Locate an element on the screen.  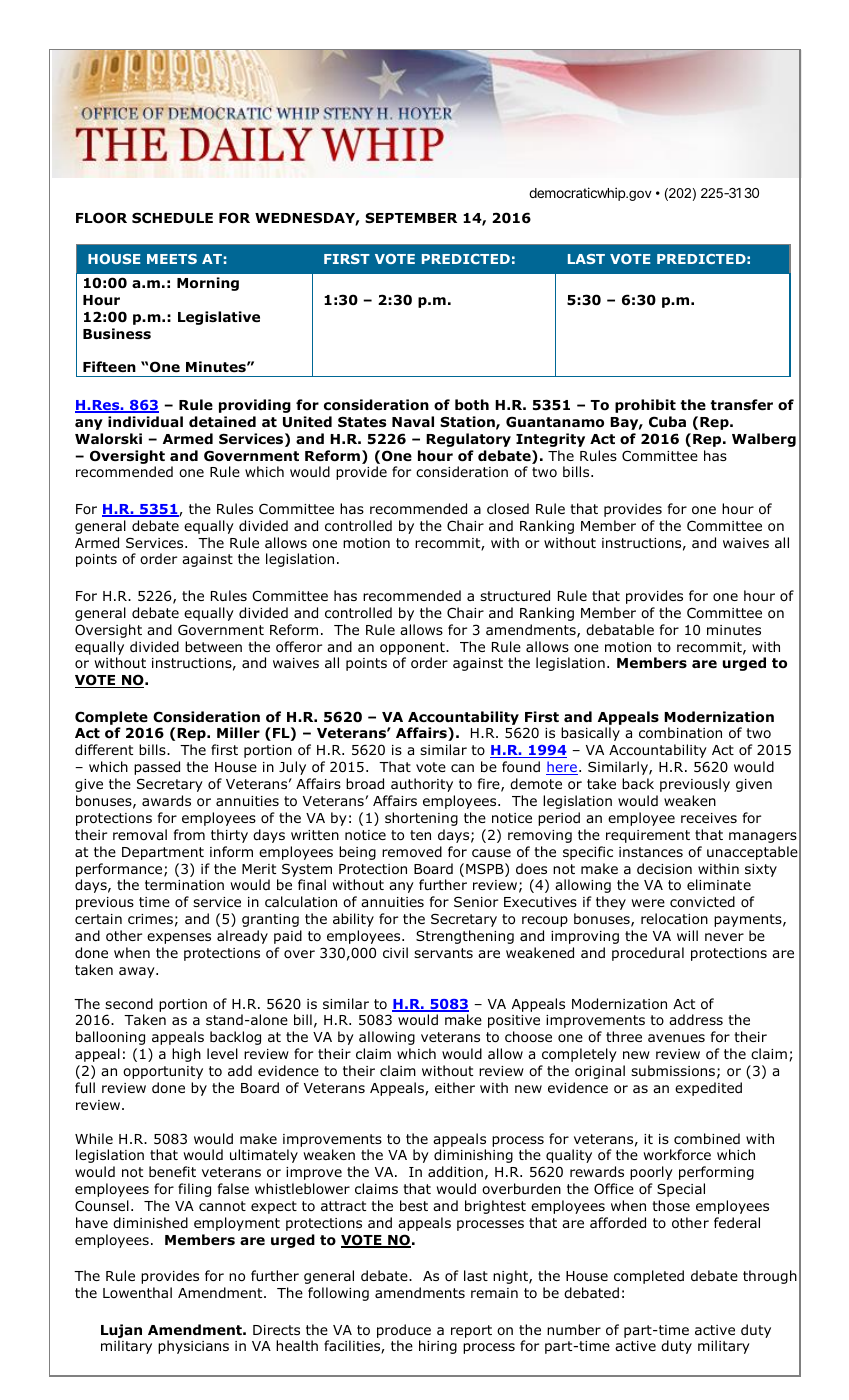
Cuba is located at coordinates (667, 421).
